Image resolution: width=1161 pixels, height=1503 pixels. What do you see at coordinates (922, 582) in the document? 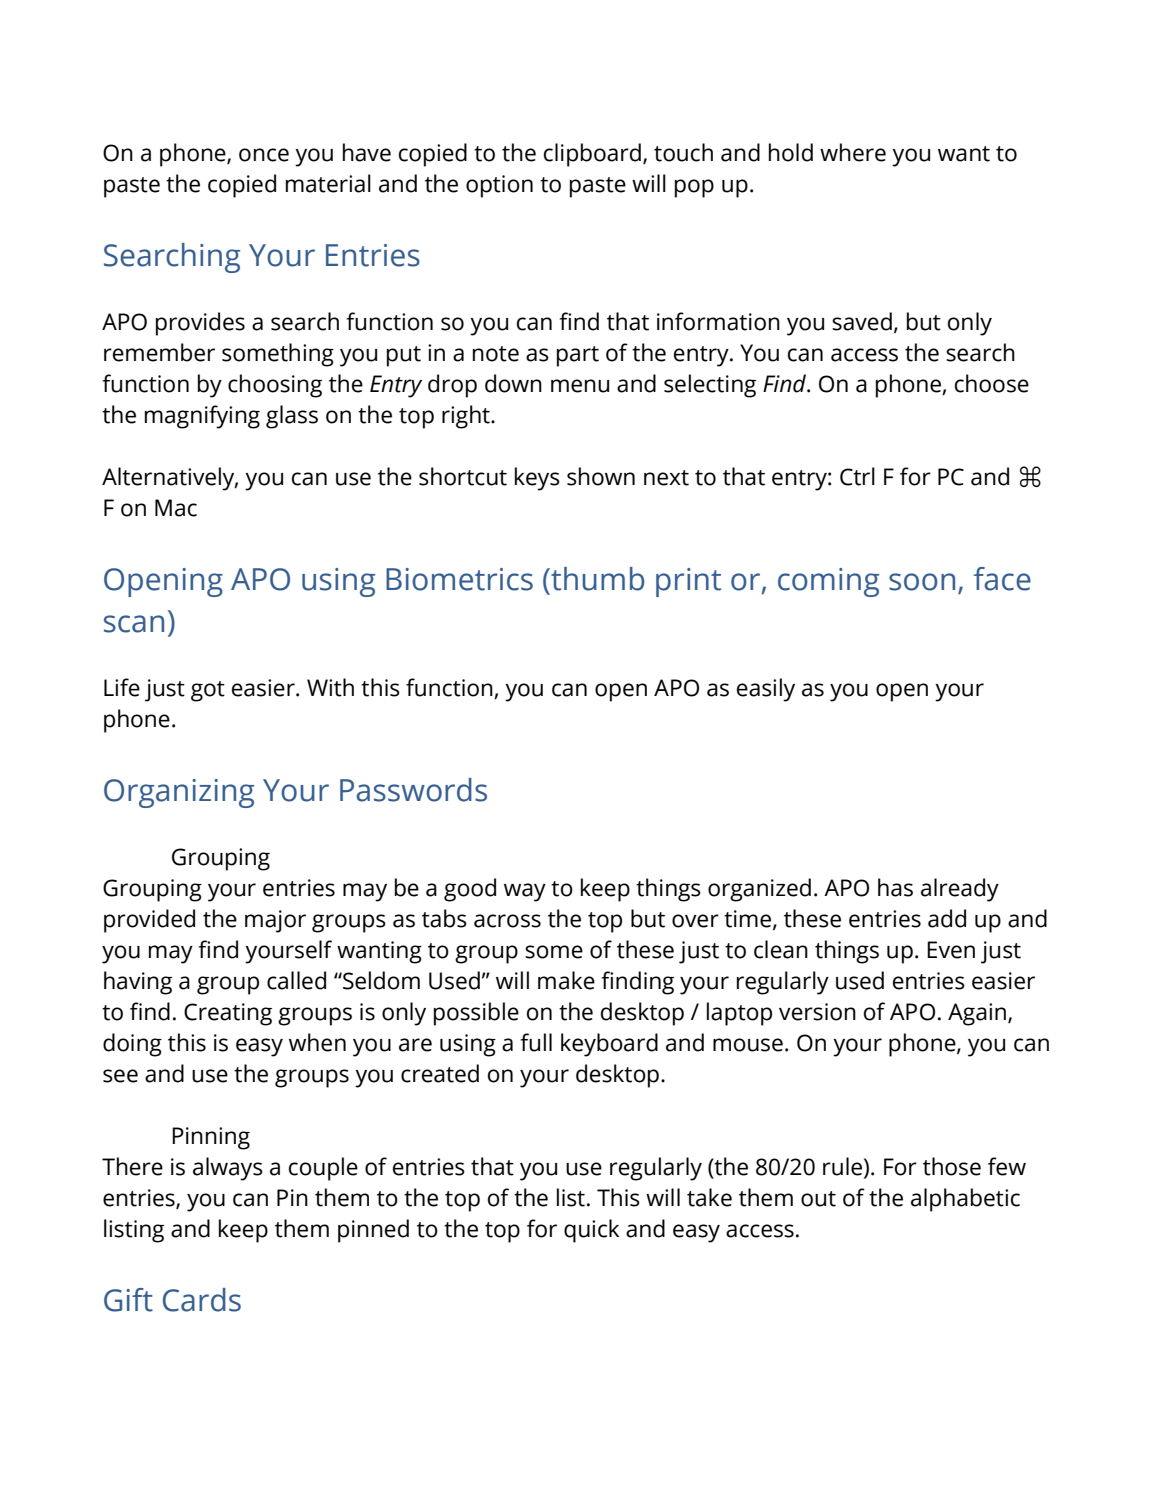
I see `soon` at bounding box center [922, 582].
